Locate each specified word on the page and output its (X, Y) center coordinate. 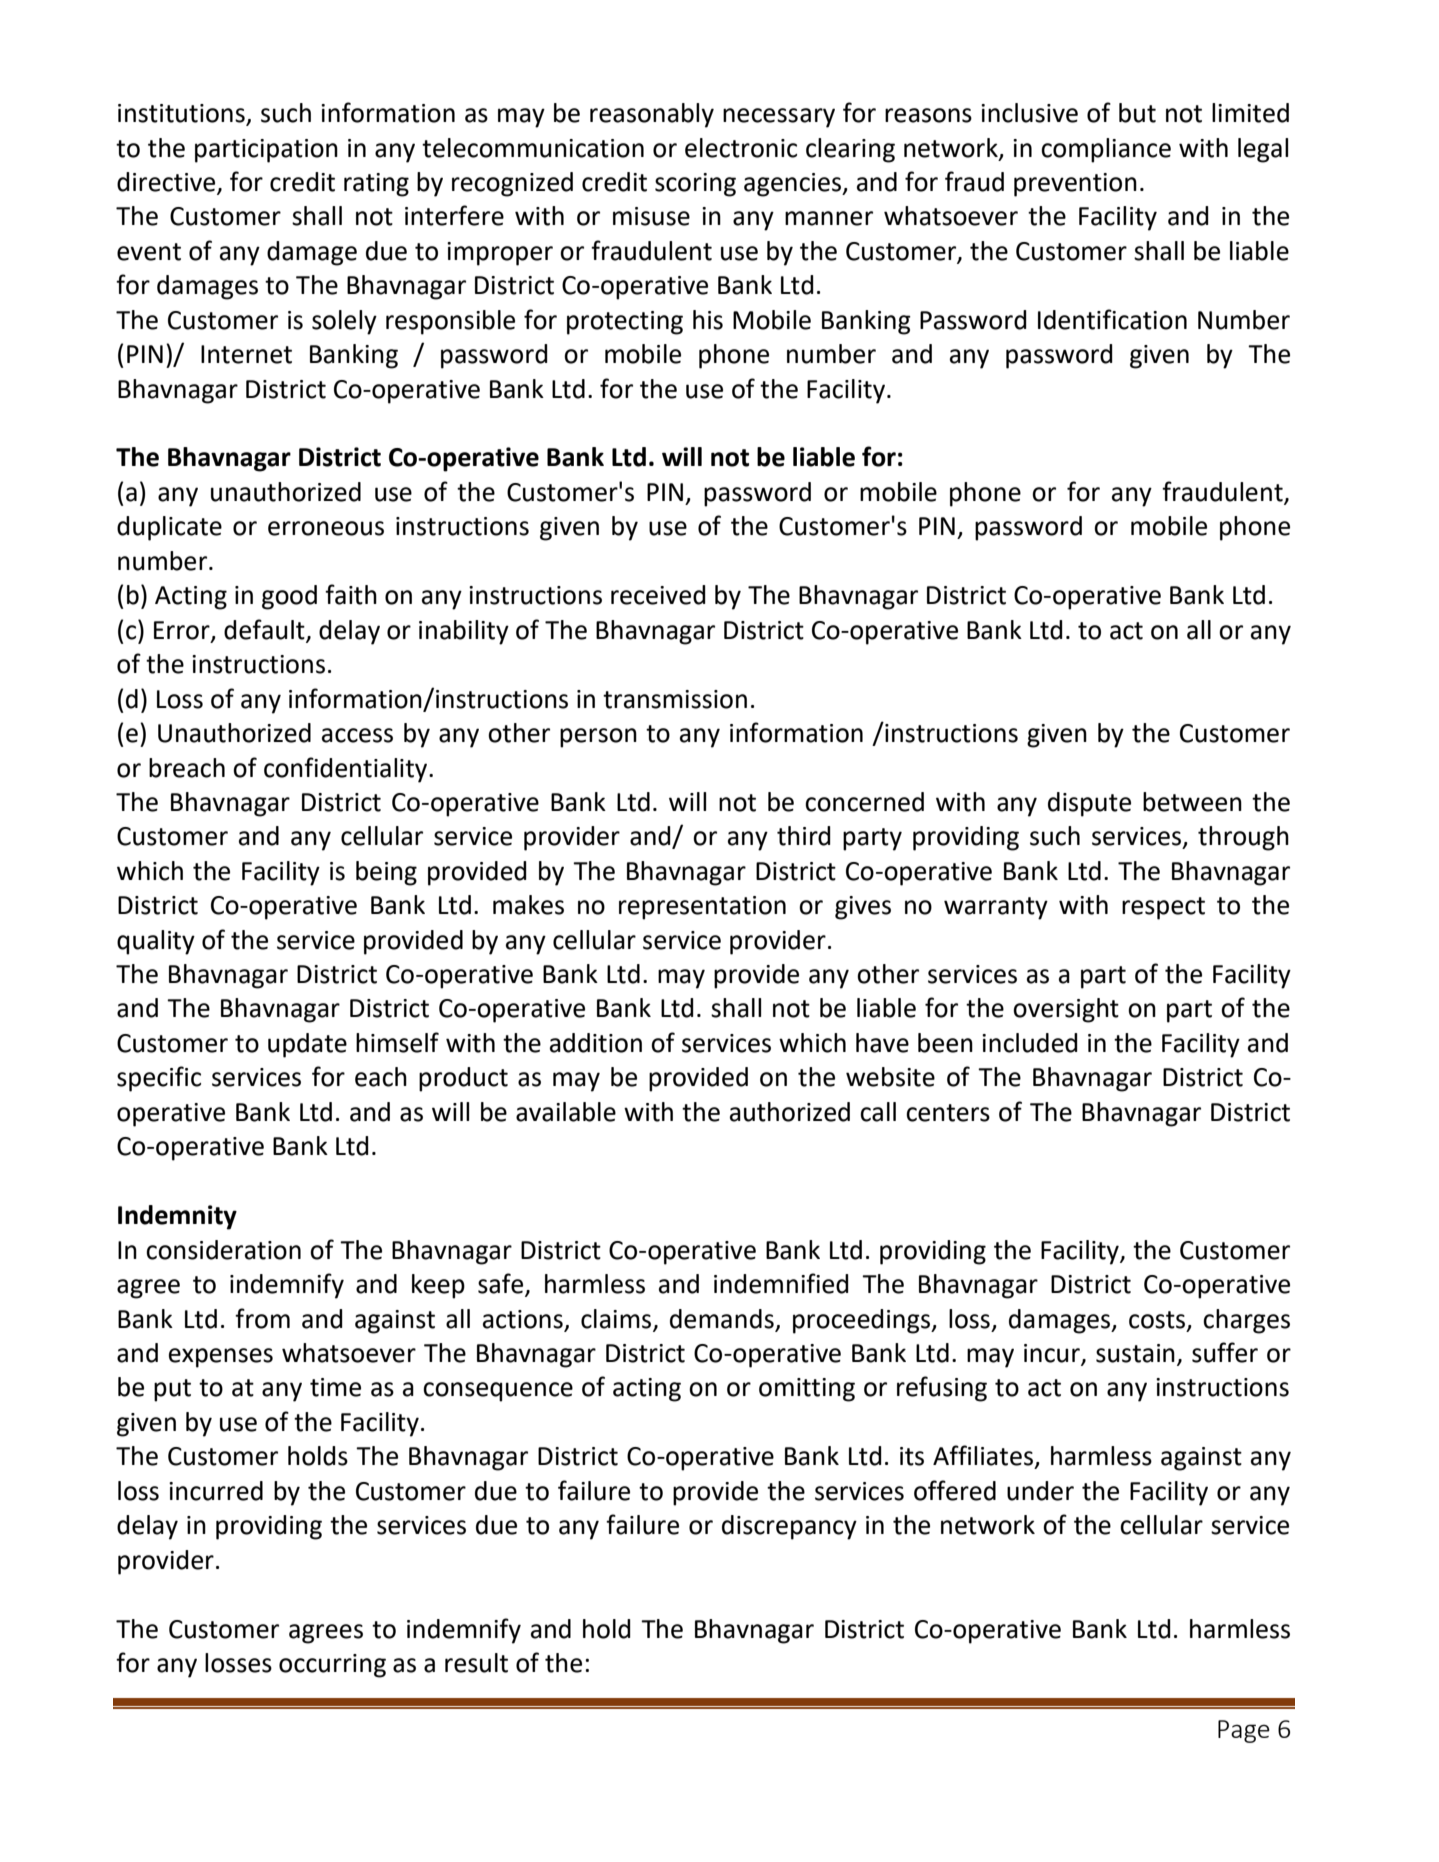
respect (1163, 908)
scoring (695, 185)
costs (1158, 1320)
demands (722, 1319)
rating (376, 185)
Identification (1112, 319)
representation (702, 908)
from (262, 1318)
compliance (1106, 150)
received (658, 595)
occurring (332, 1666)
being (386, 873)
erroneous (326, 528)
